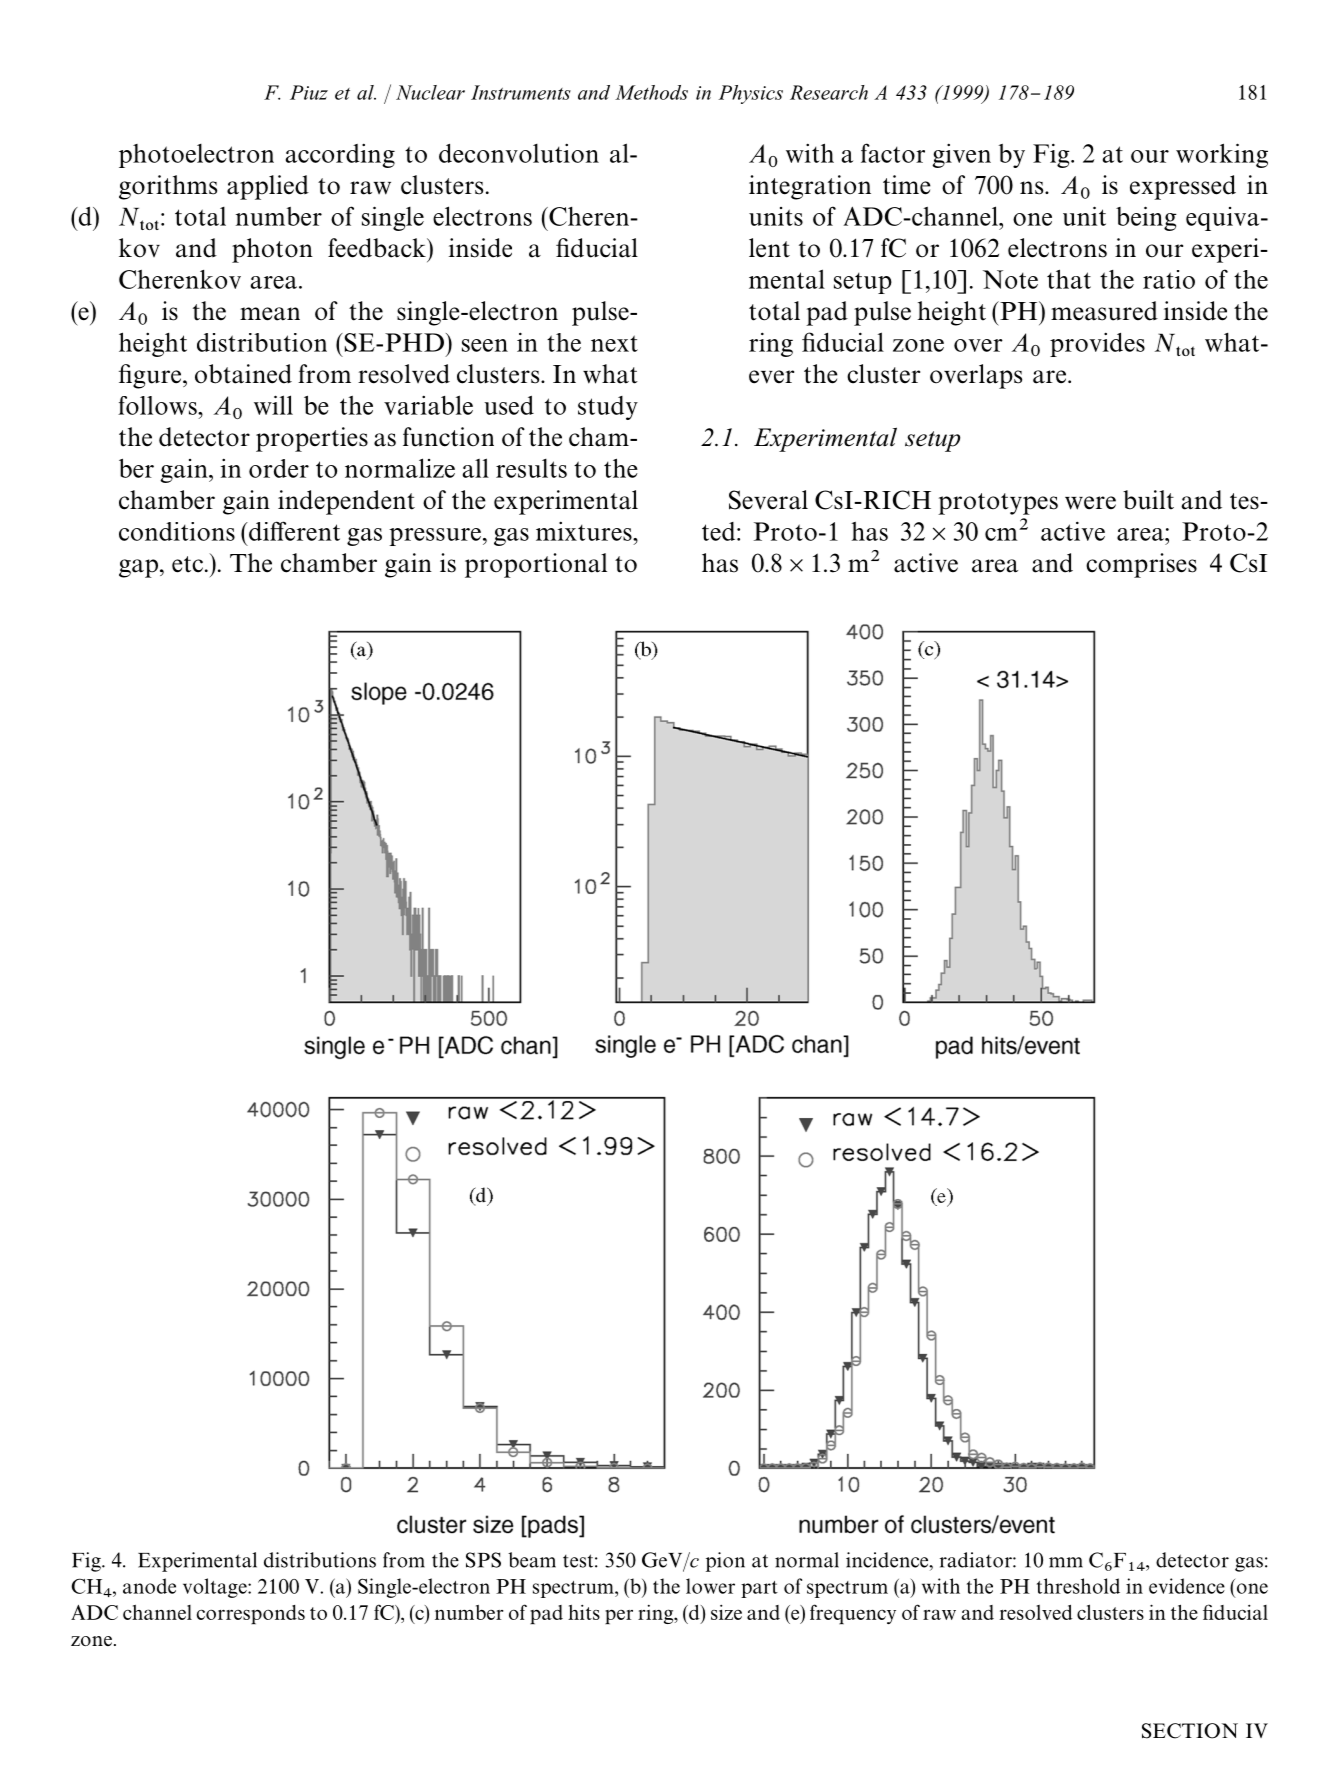 This page has width=1329, height=1790. Describe the element at coordinates (251, 1614) in the page. I see `corresponds` at that location.
